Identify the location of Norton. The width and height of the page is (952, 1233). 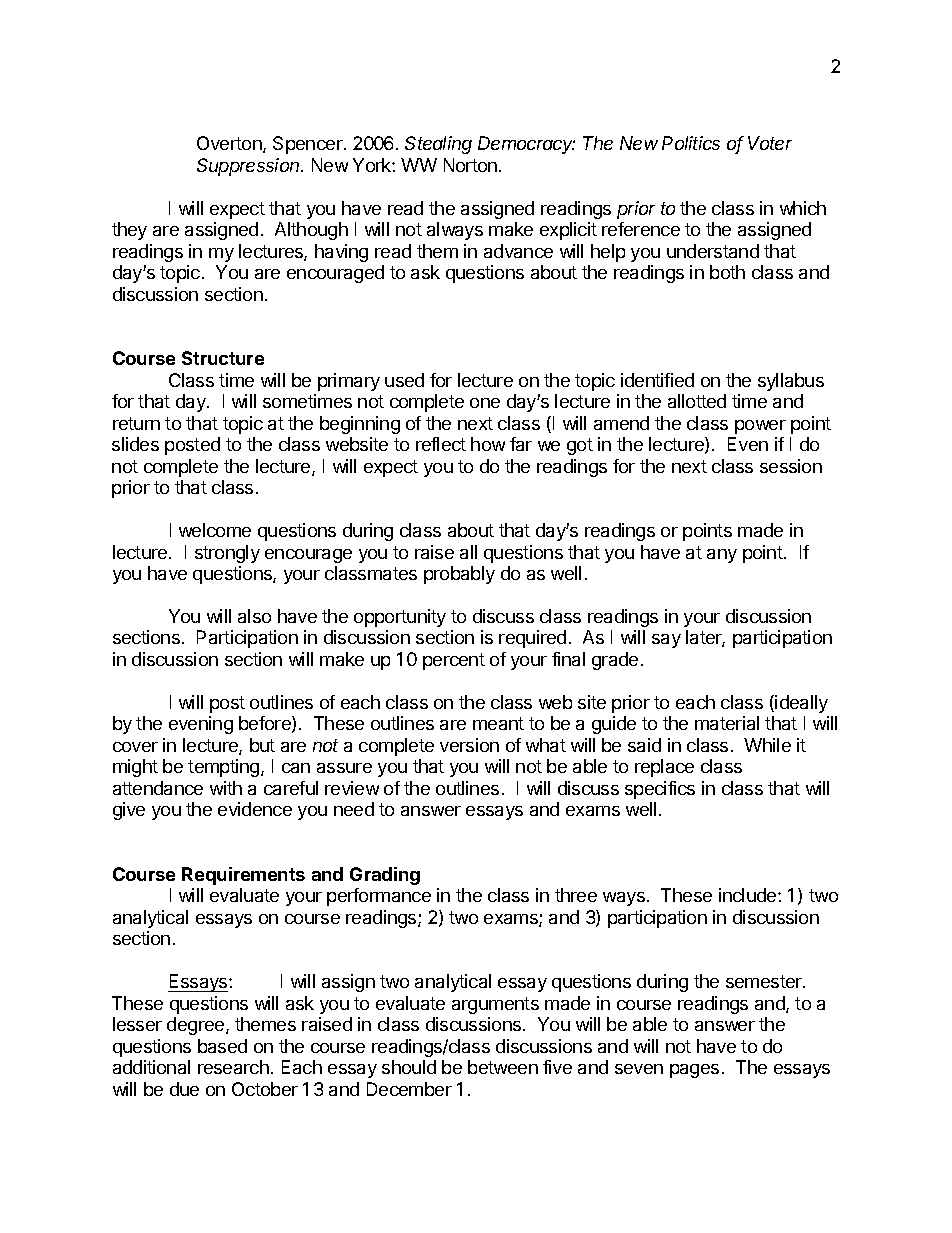
(470, 165).
